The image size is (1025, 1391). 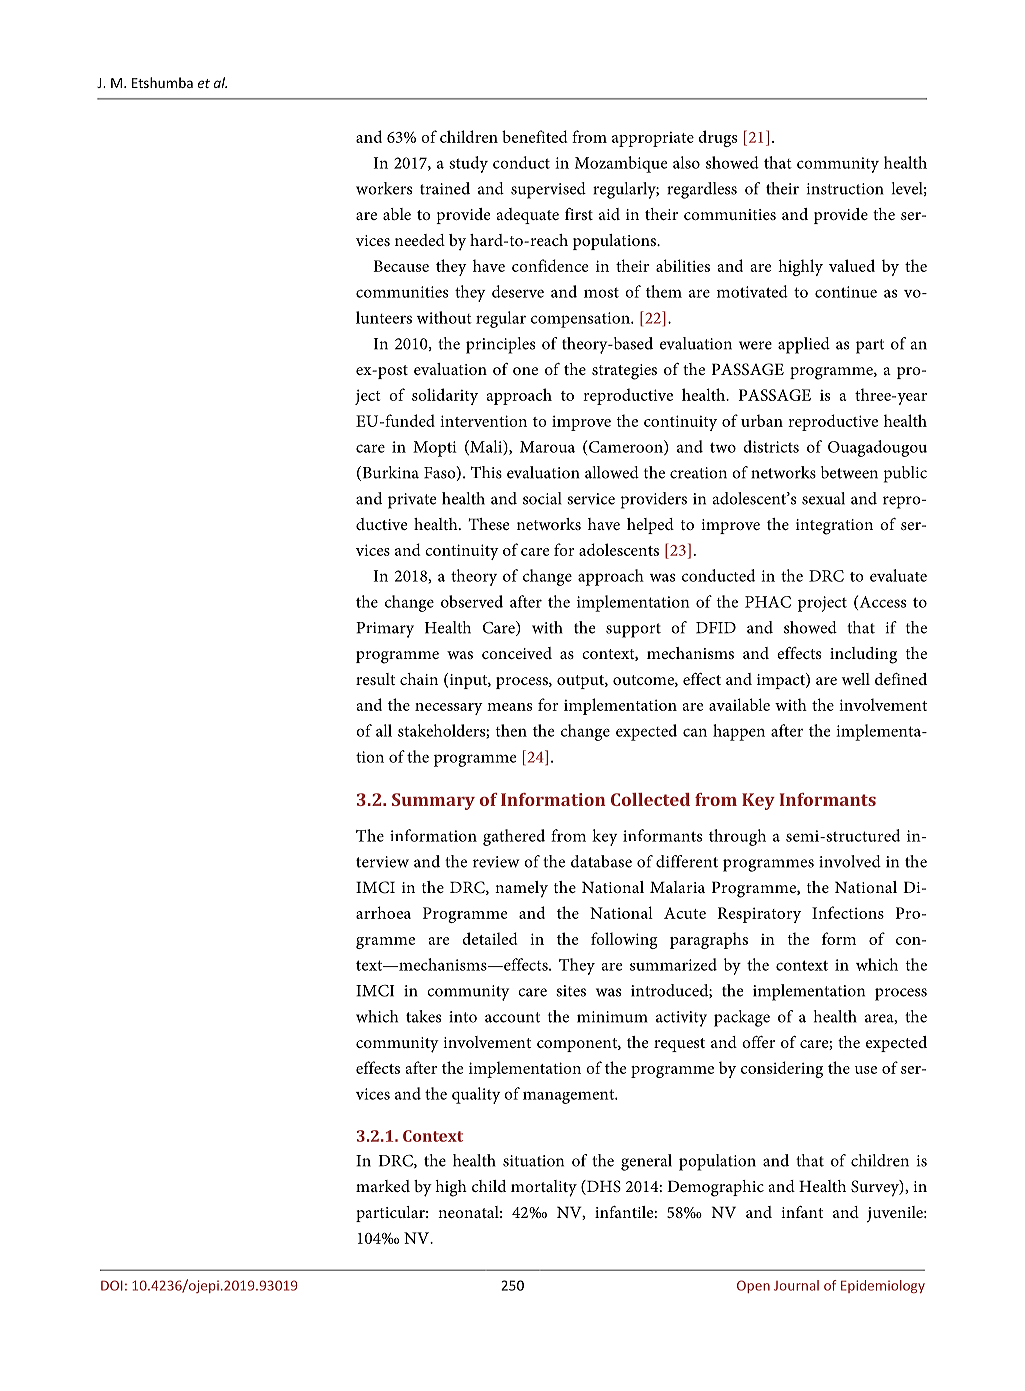 What do you see at coordinates (782, 681) in the page?
I see `impact` at bounding box center [782, 681].
